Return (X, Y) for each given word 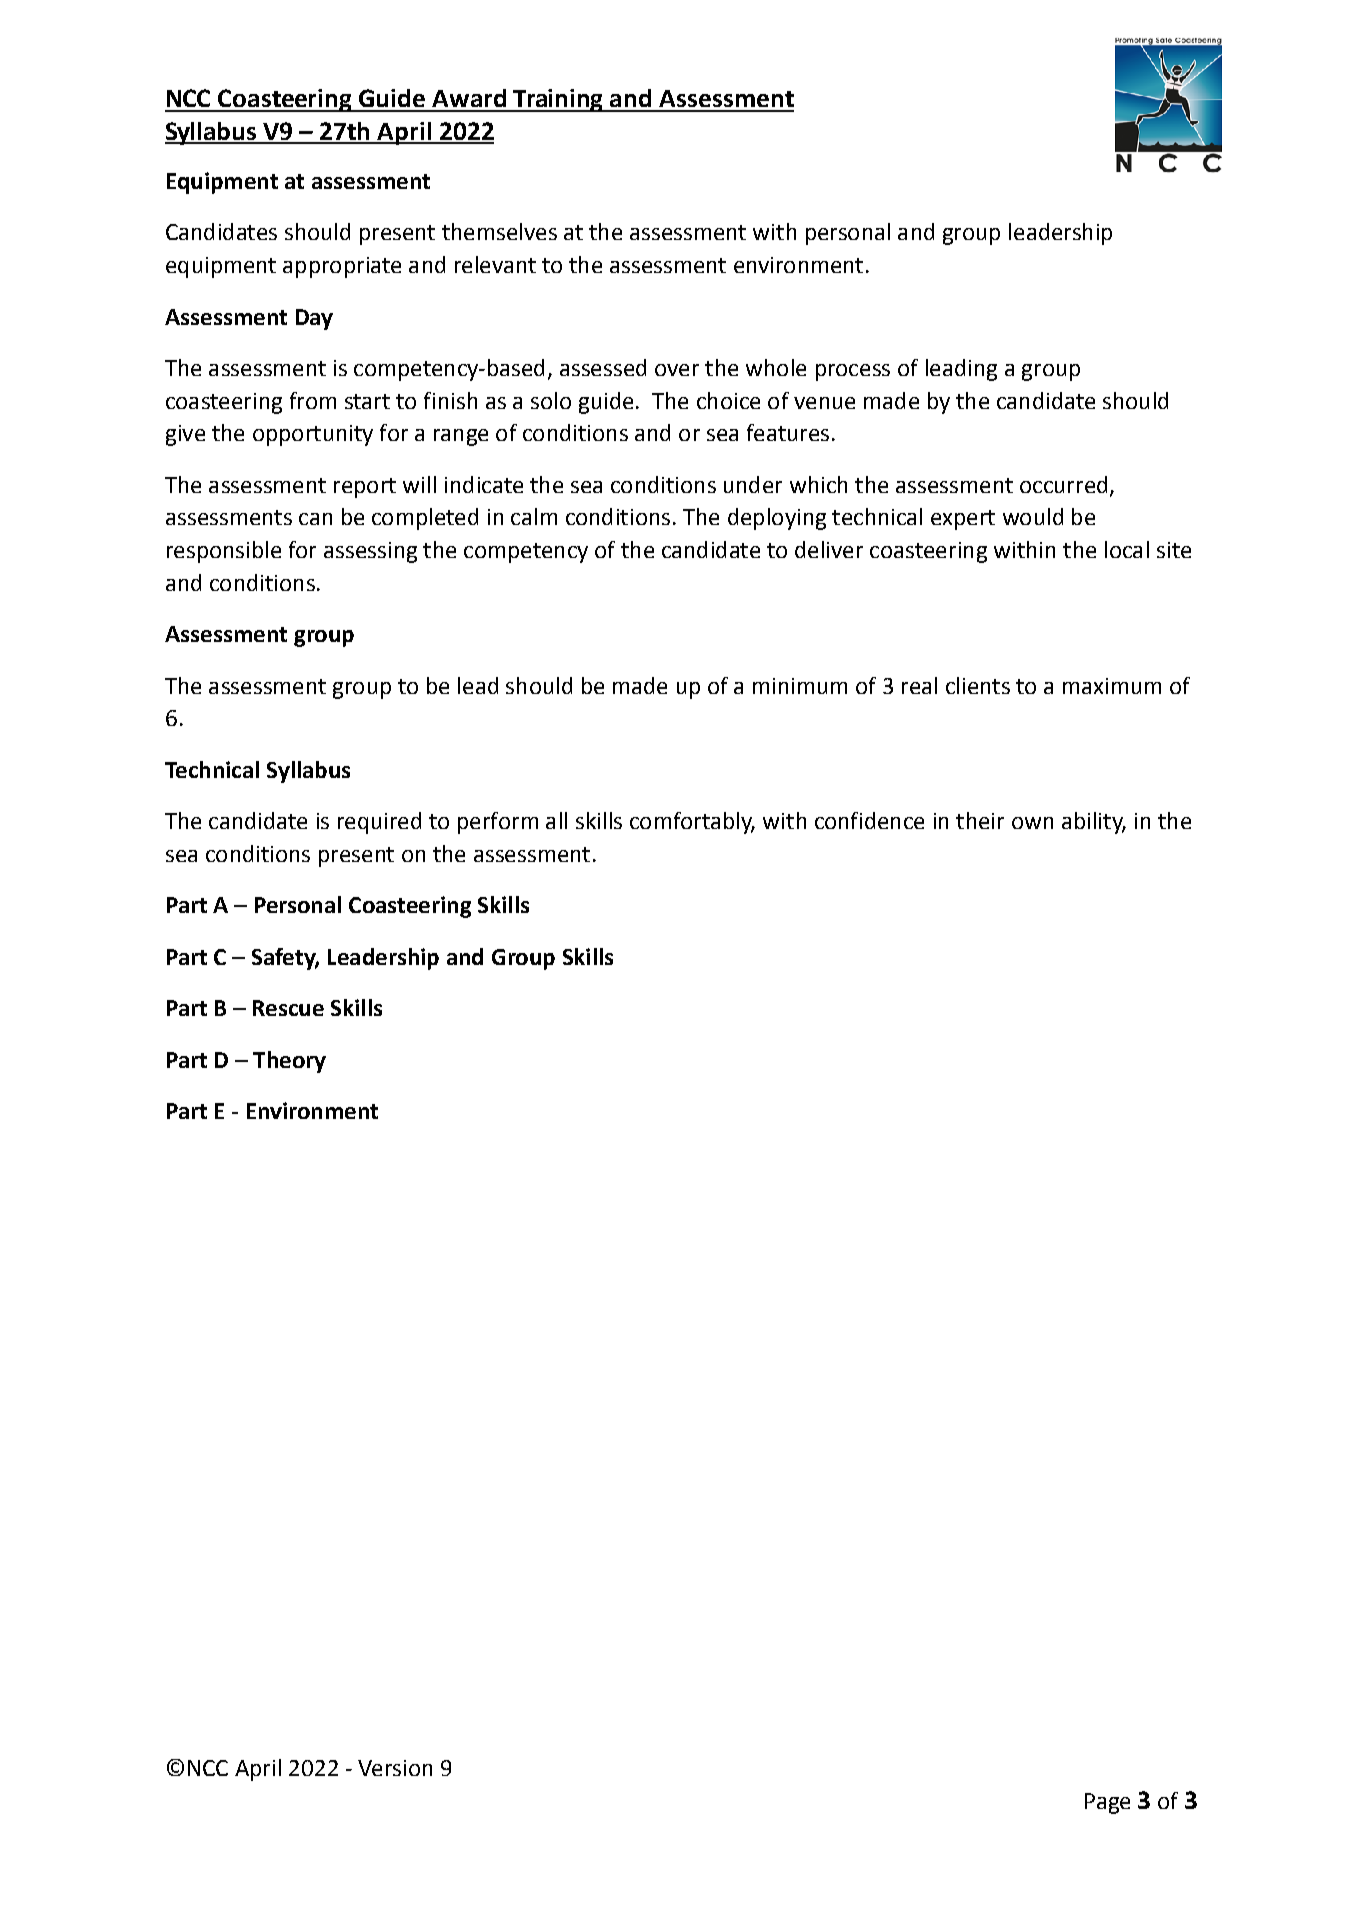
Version (395, 1768)
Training (558, 100)
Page (1107, 1803)
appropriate (342, 267)
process (853, 372)
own (1032, 823)
